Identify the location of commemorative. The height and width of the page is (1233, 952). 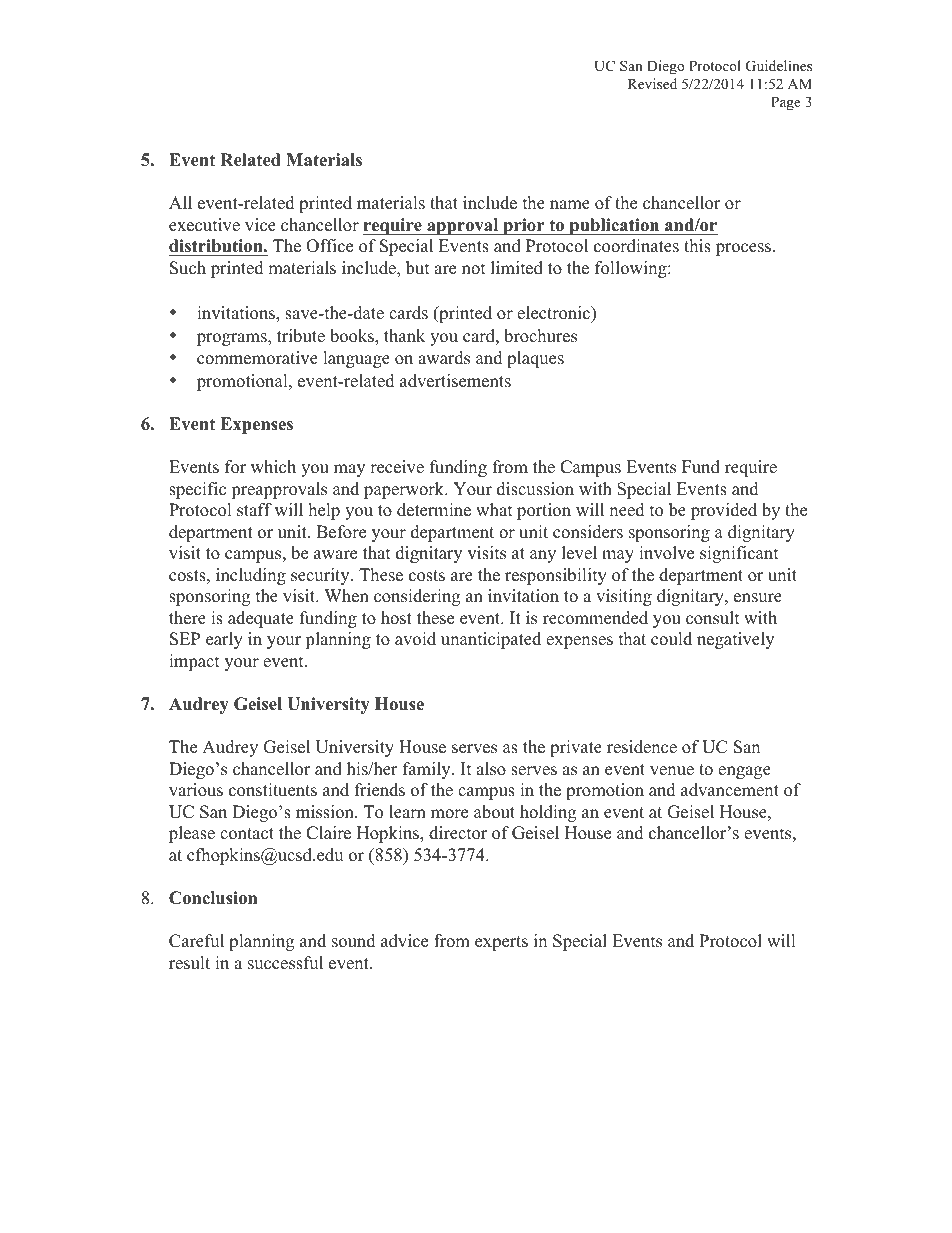
(257, 358).
